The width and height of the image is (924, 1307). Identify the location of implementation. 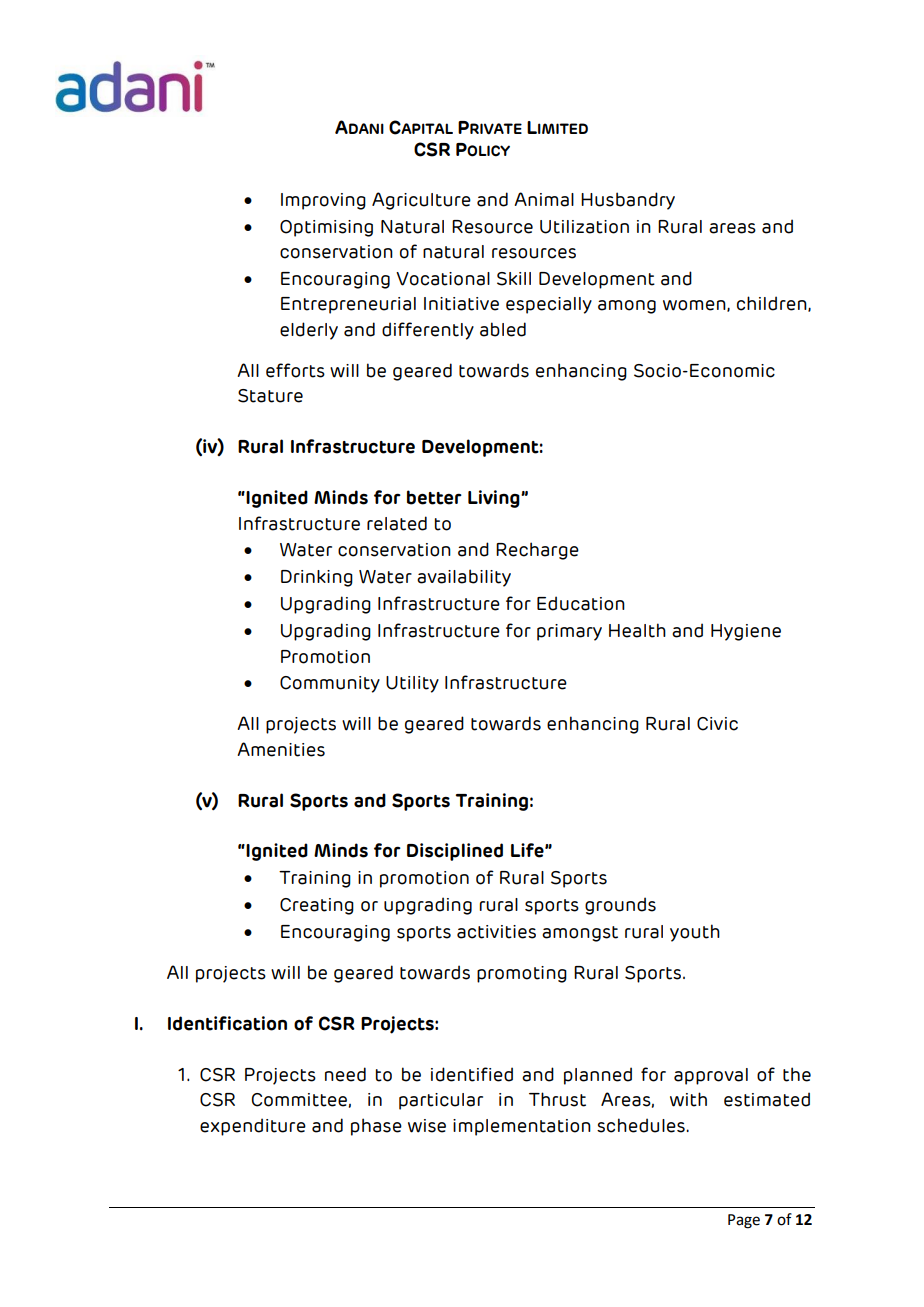
(522, 1127).
